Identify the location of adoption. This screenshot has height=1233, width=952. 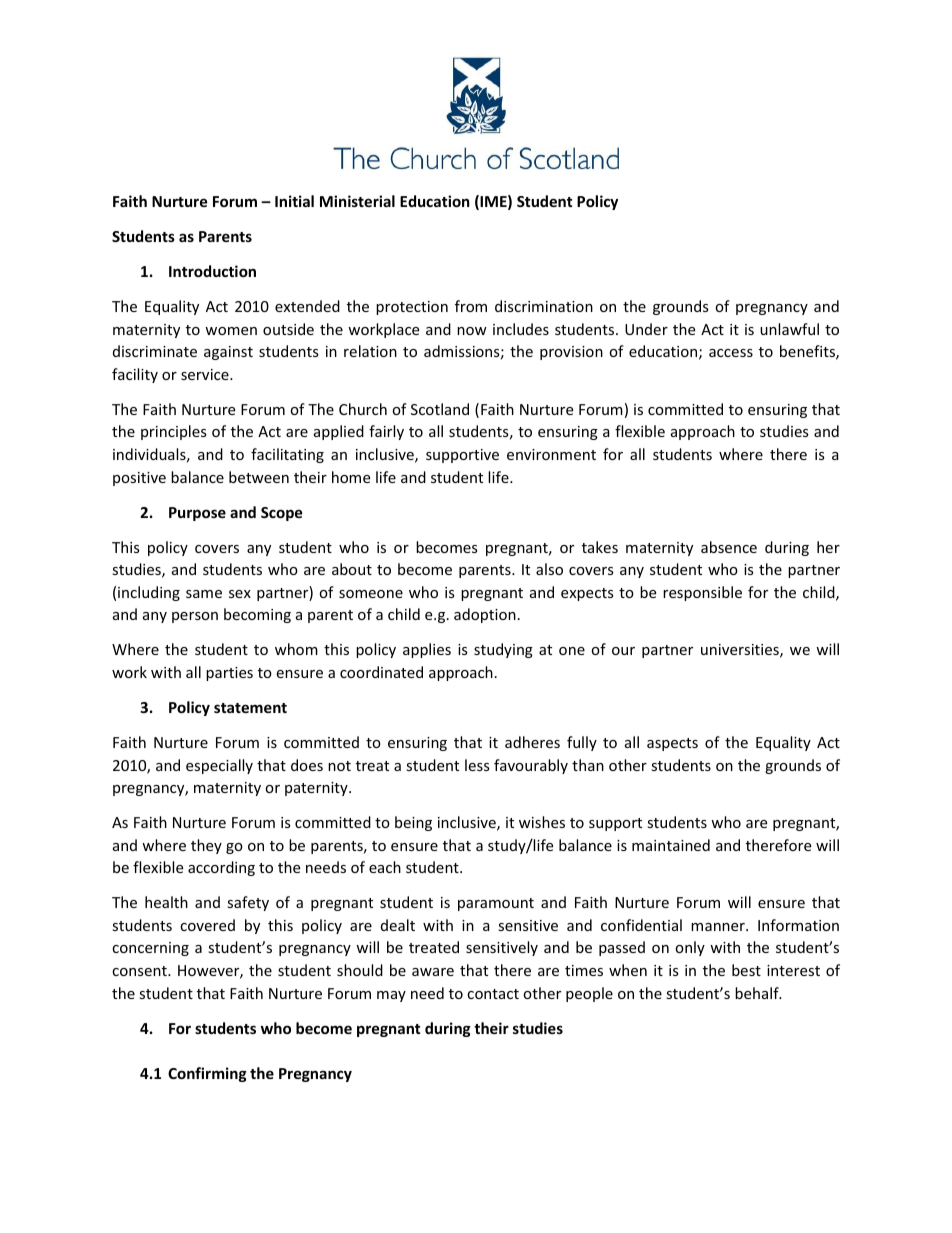
(485, 615).
